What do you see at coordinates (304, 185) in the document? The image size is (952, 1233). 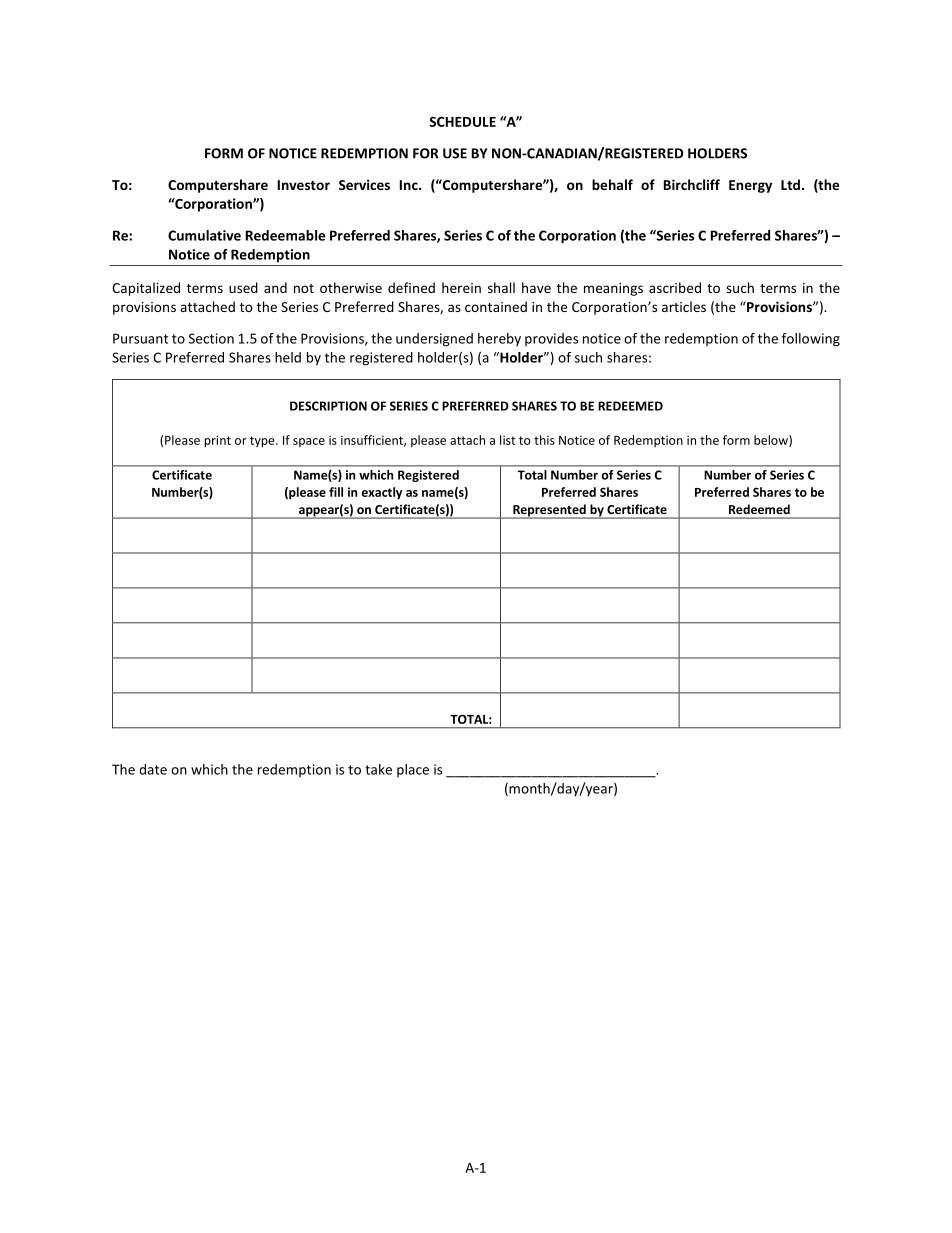 I see `Investor` at bounding box center [304, 185].
